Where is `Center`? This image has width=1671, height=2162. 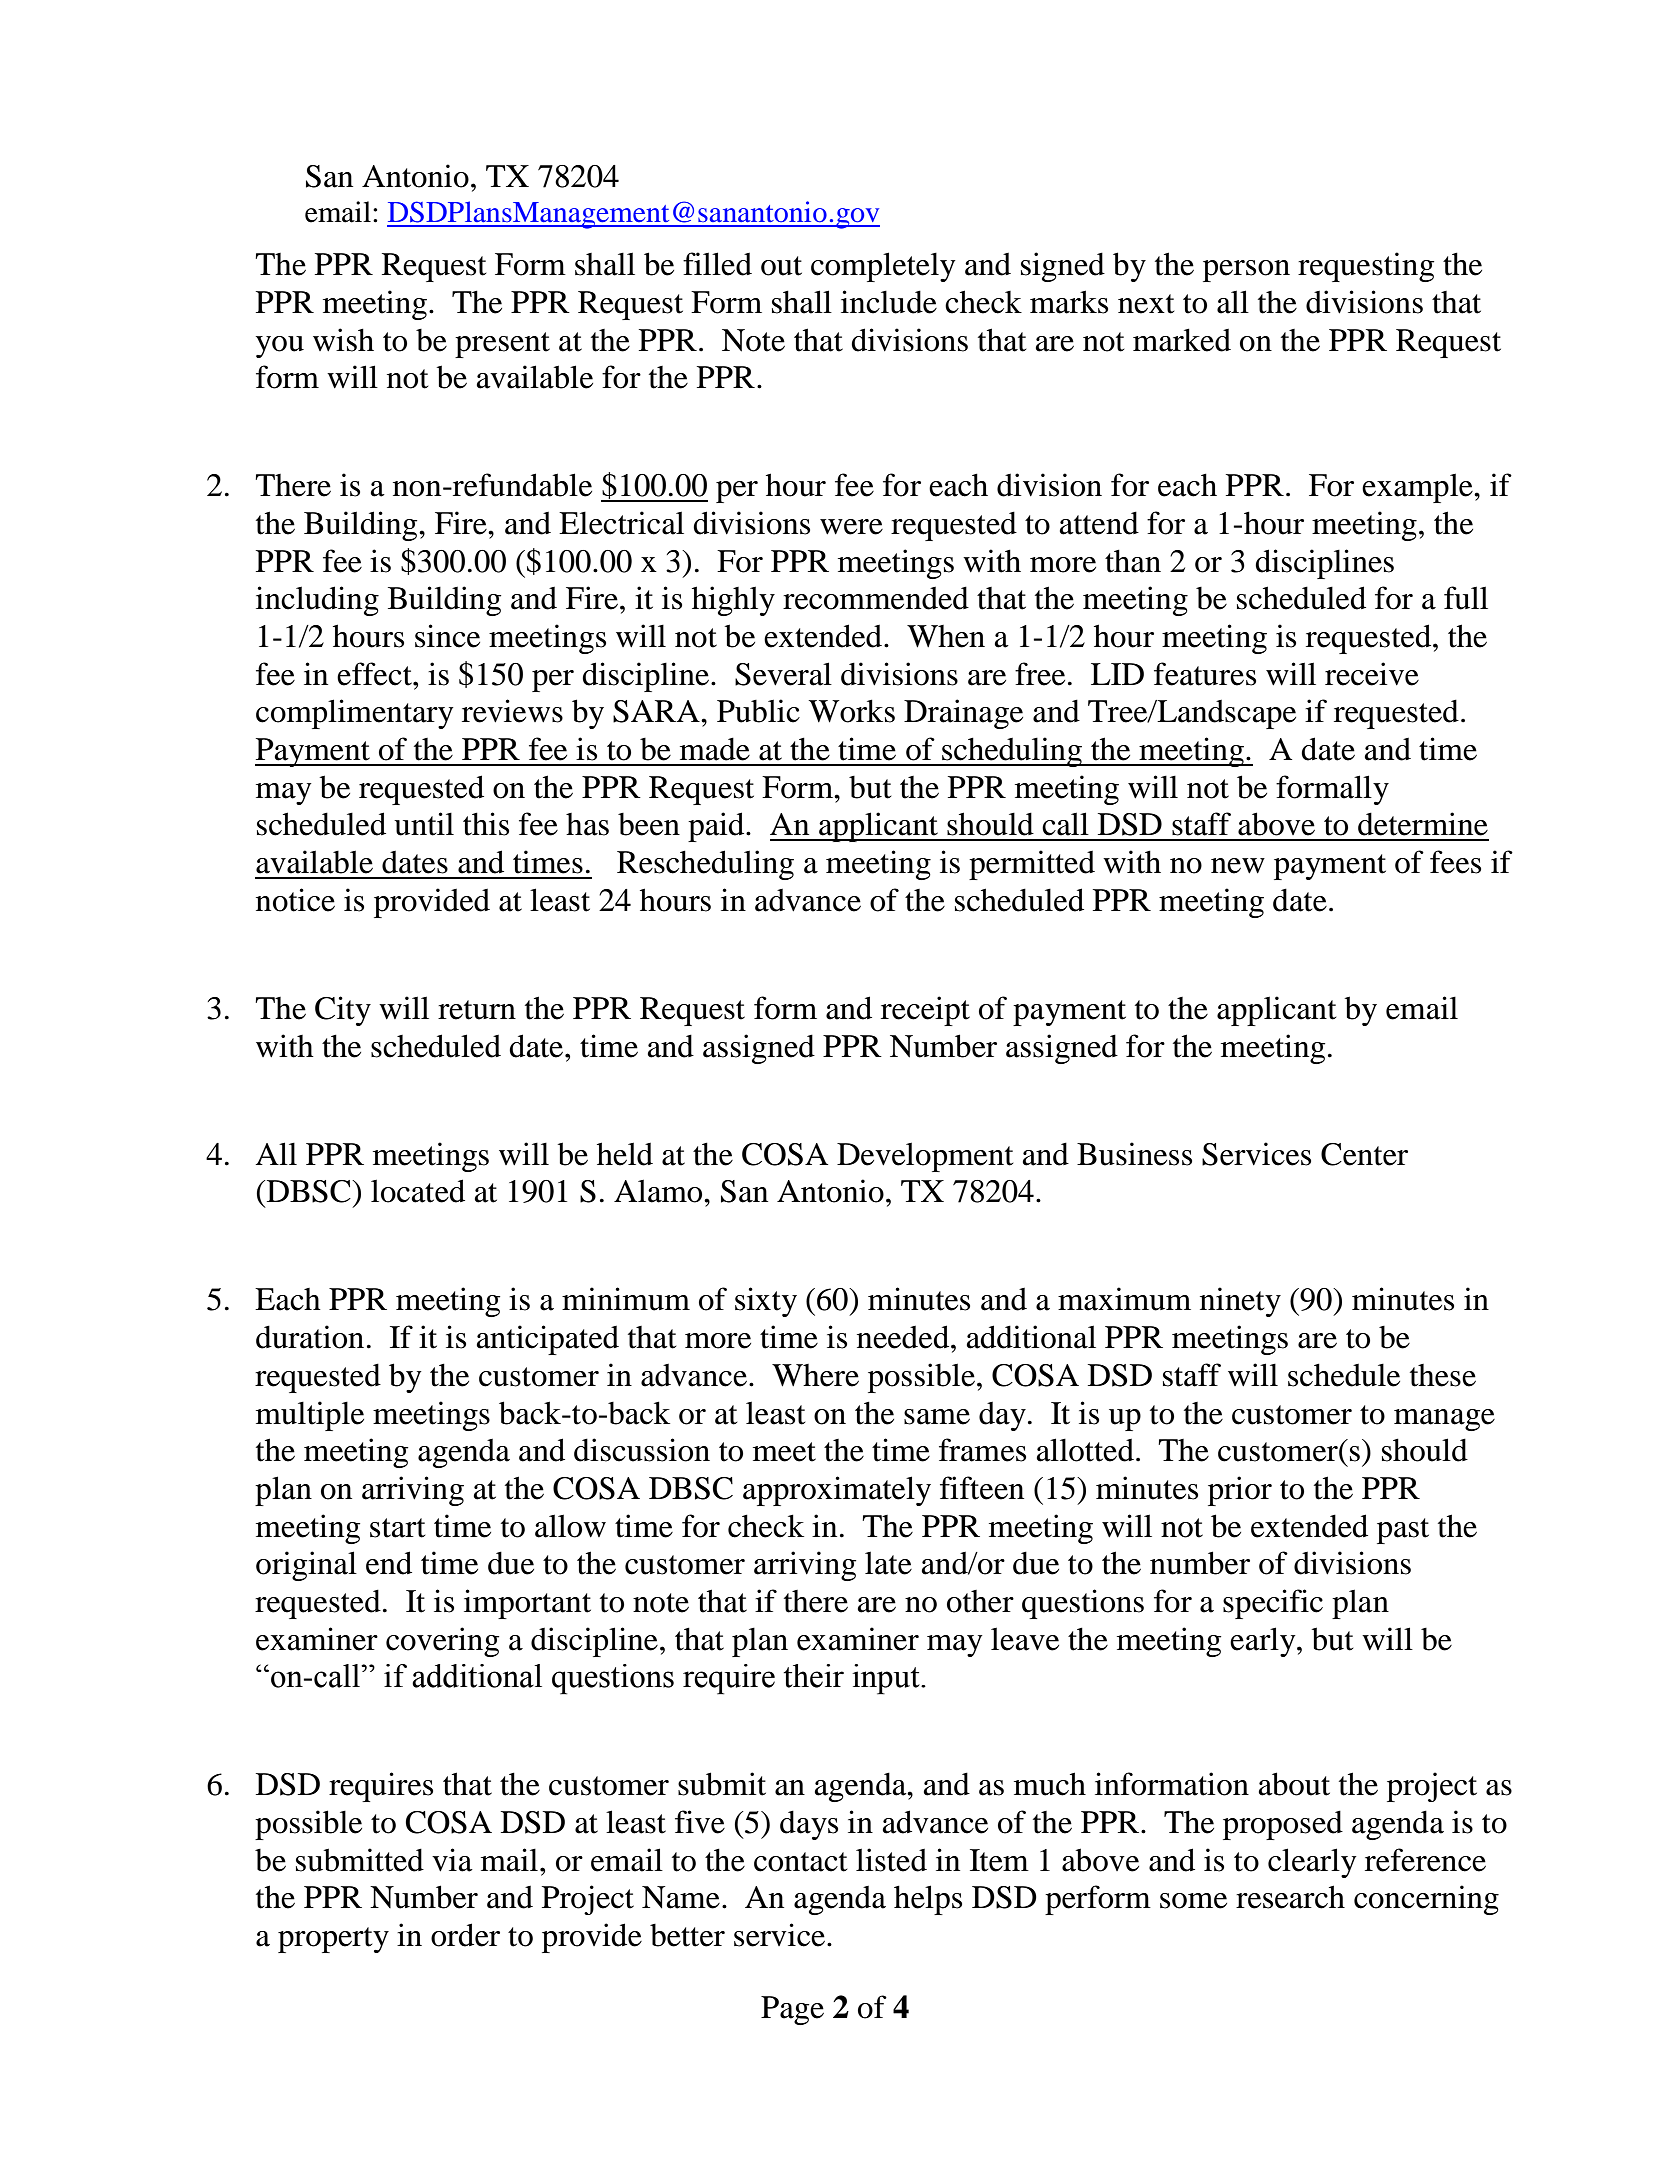 Center is located at coordinates (1364, 1154).
